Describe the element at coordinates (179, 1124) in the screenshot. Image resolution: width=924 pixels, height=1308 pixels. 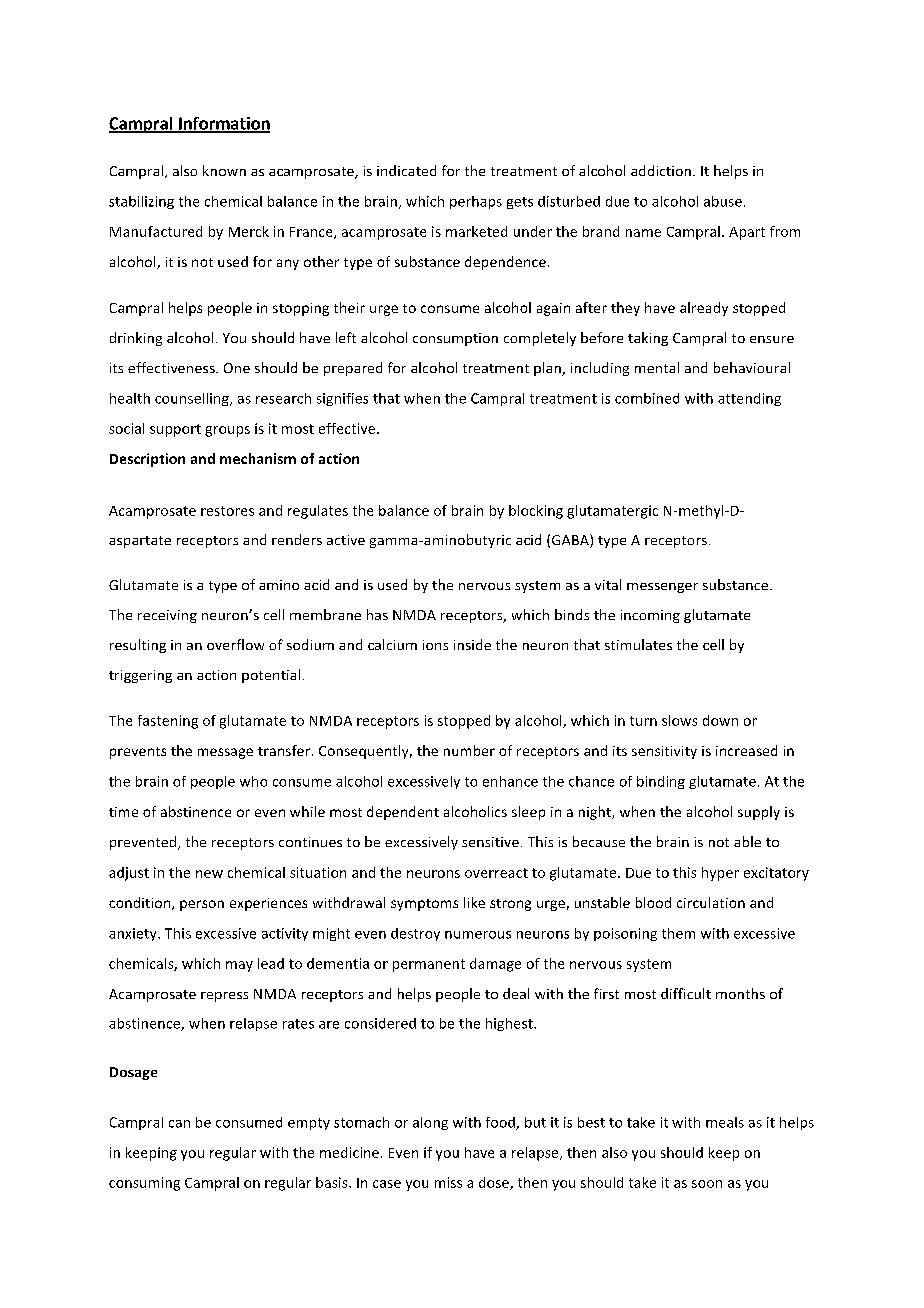
I see `can` at that location.
